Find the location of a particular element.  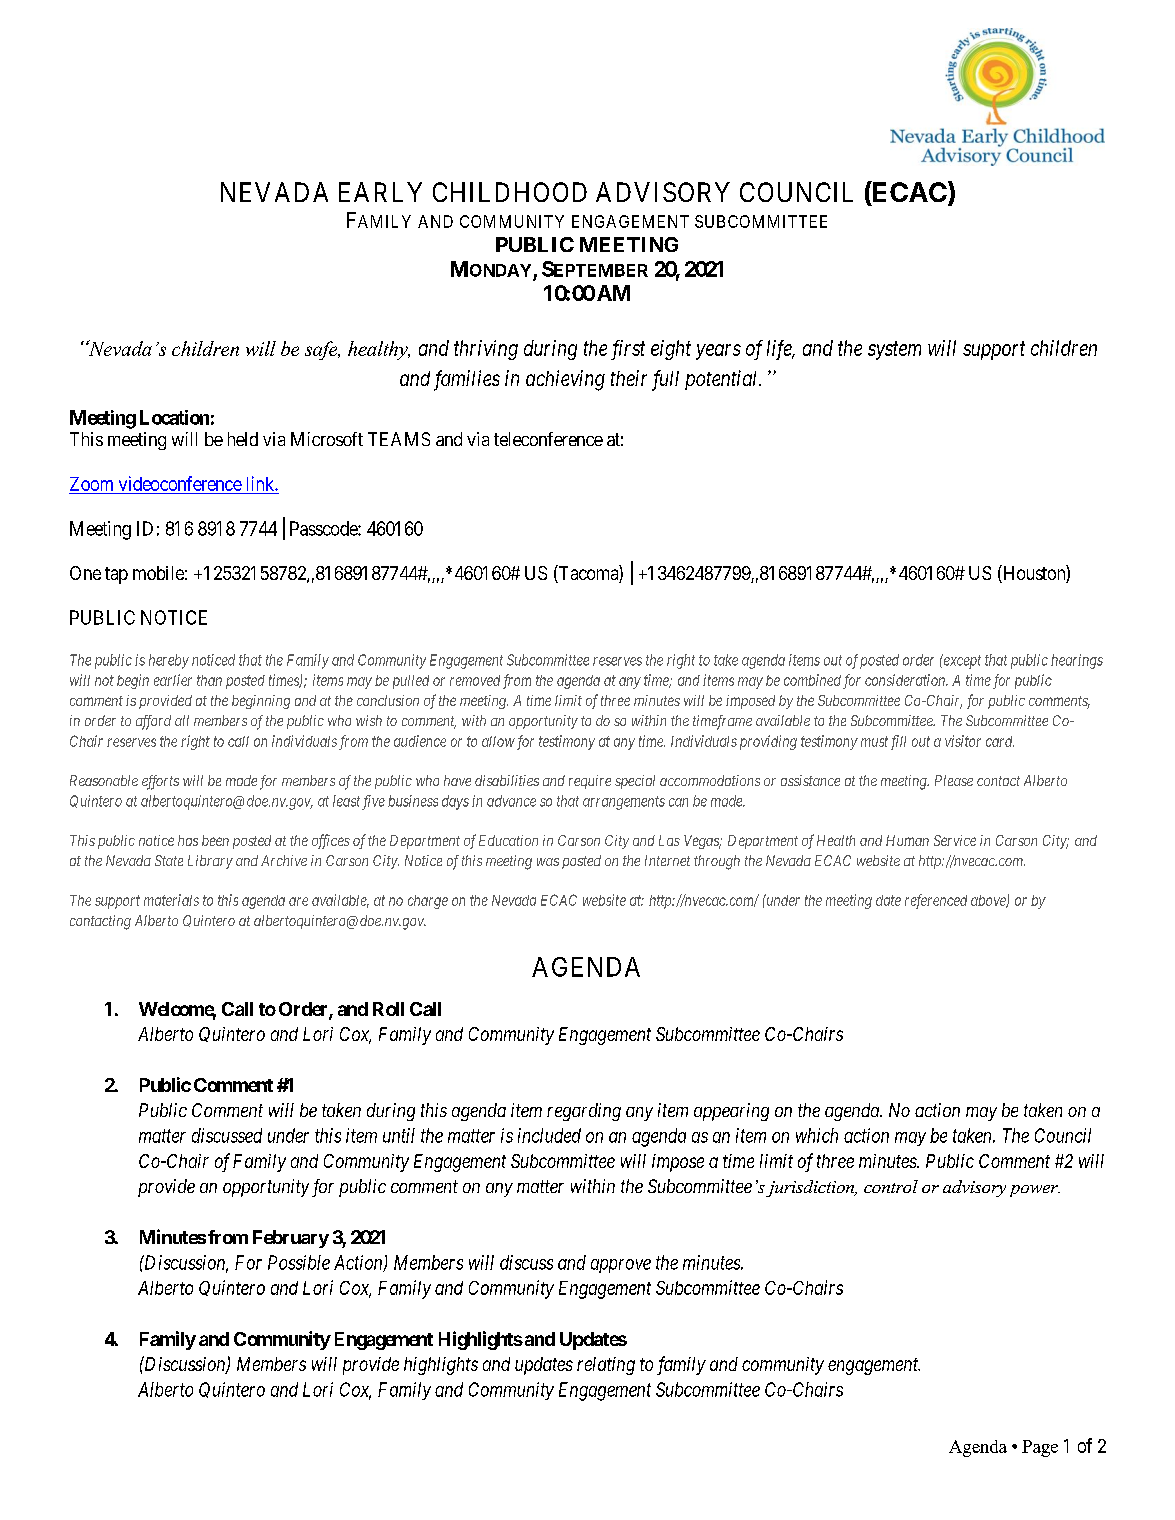

system is located at coordinates (894, 351).
